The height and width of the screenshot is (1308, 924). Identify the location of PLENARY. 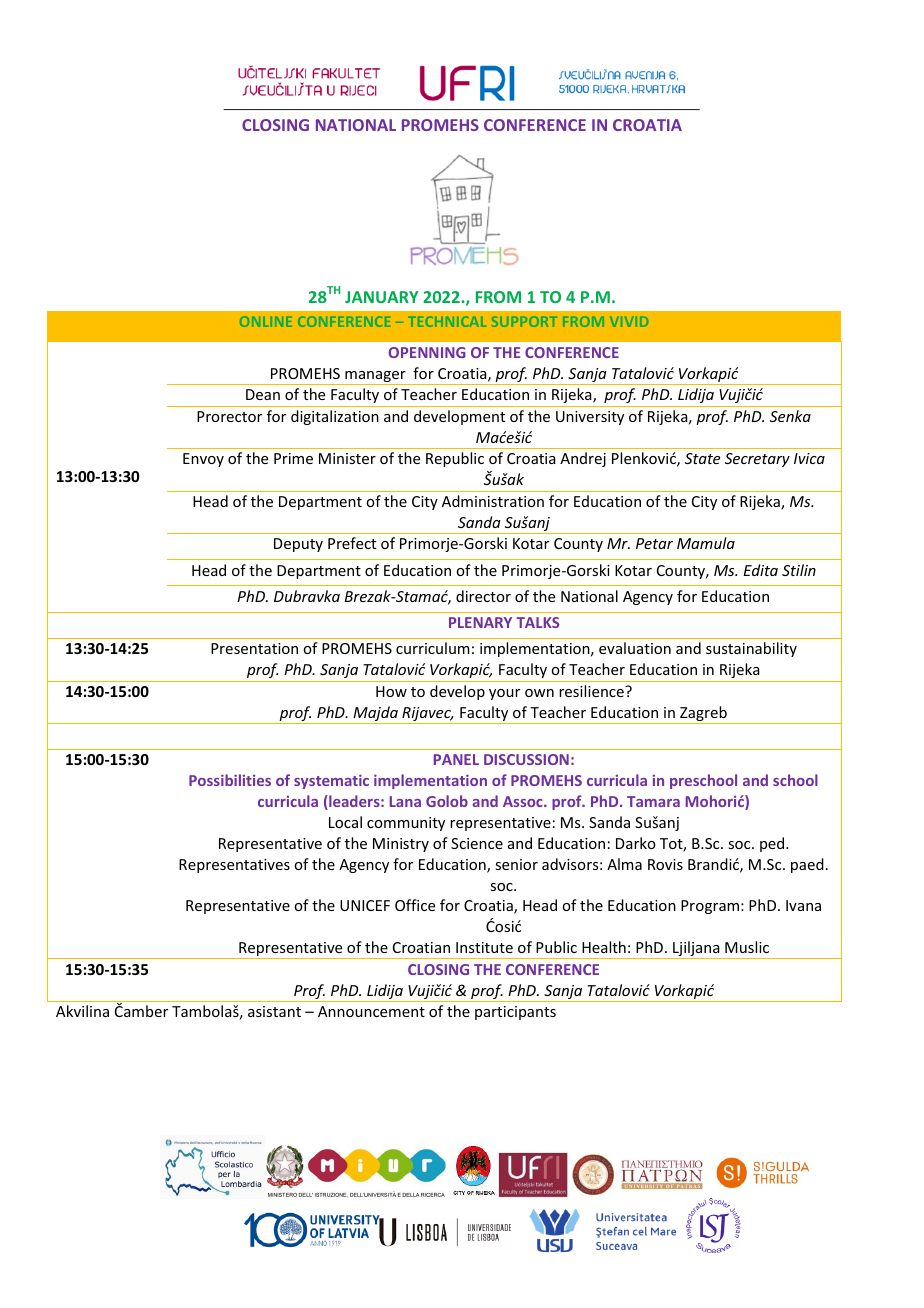
(480, 622).
